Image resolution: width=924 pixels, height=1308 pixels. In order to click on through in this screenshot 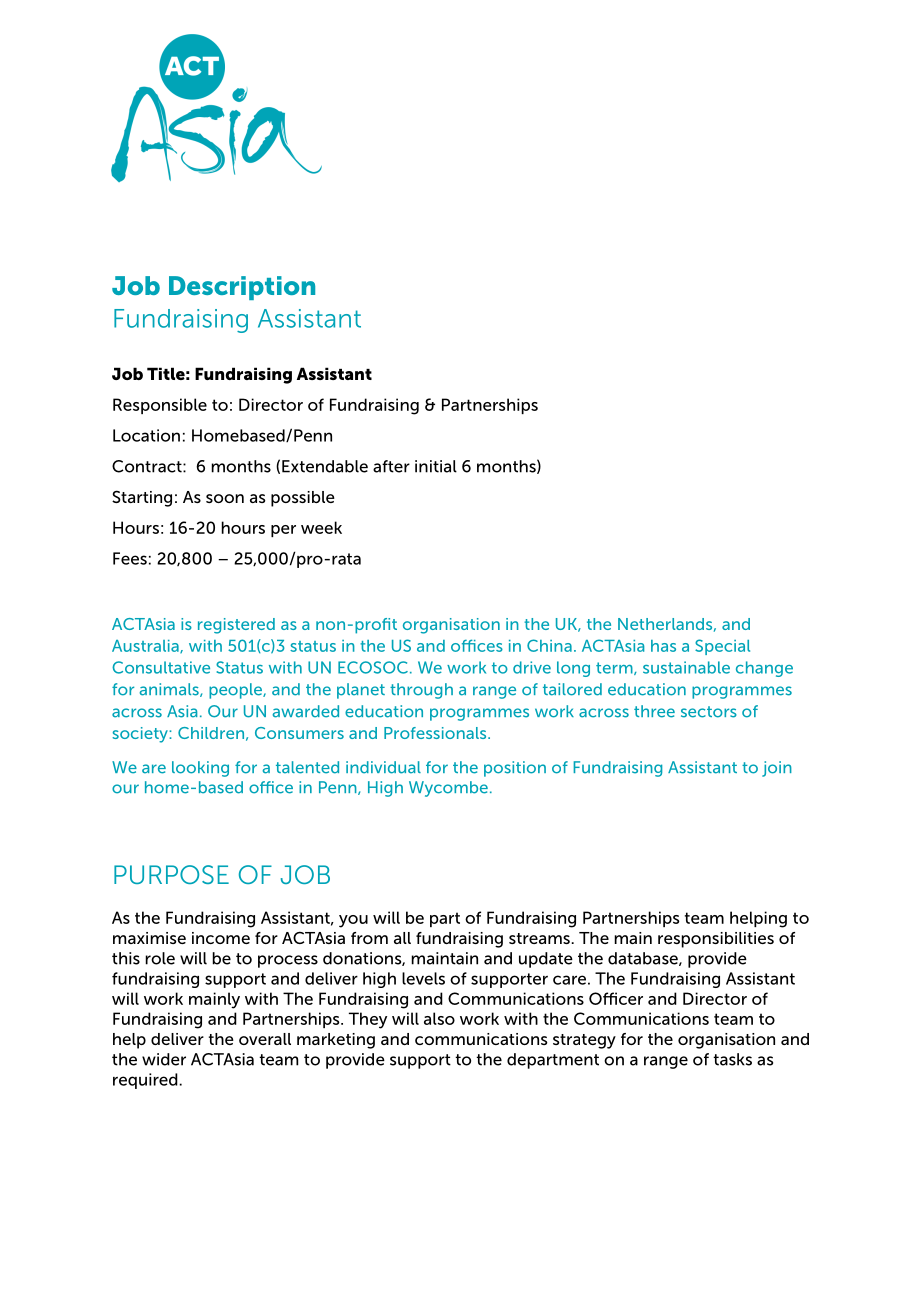, I will do `click(421, 691)`.
